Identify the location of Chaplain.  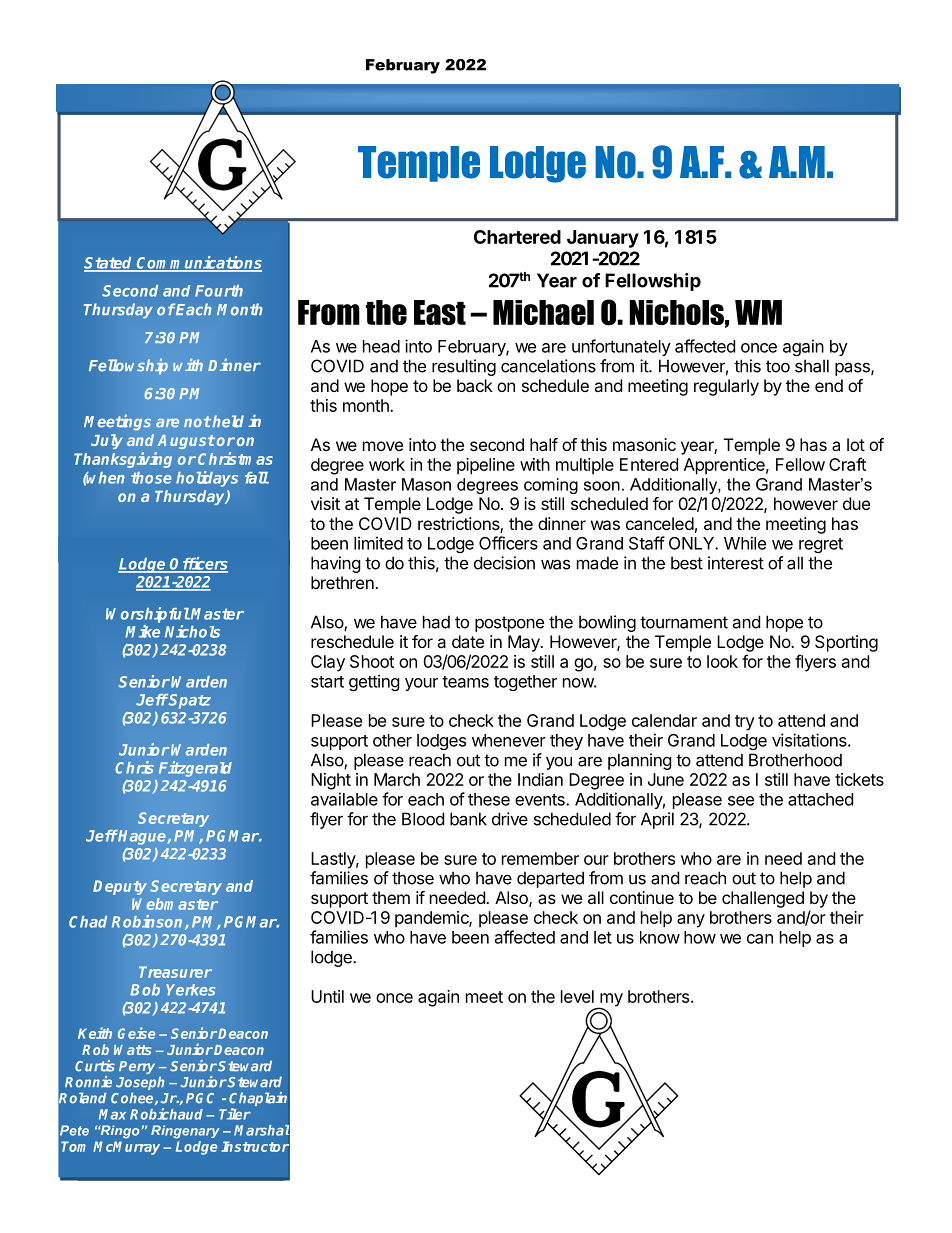
(258, 1100).
